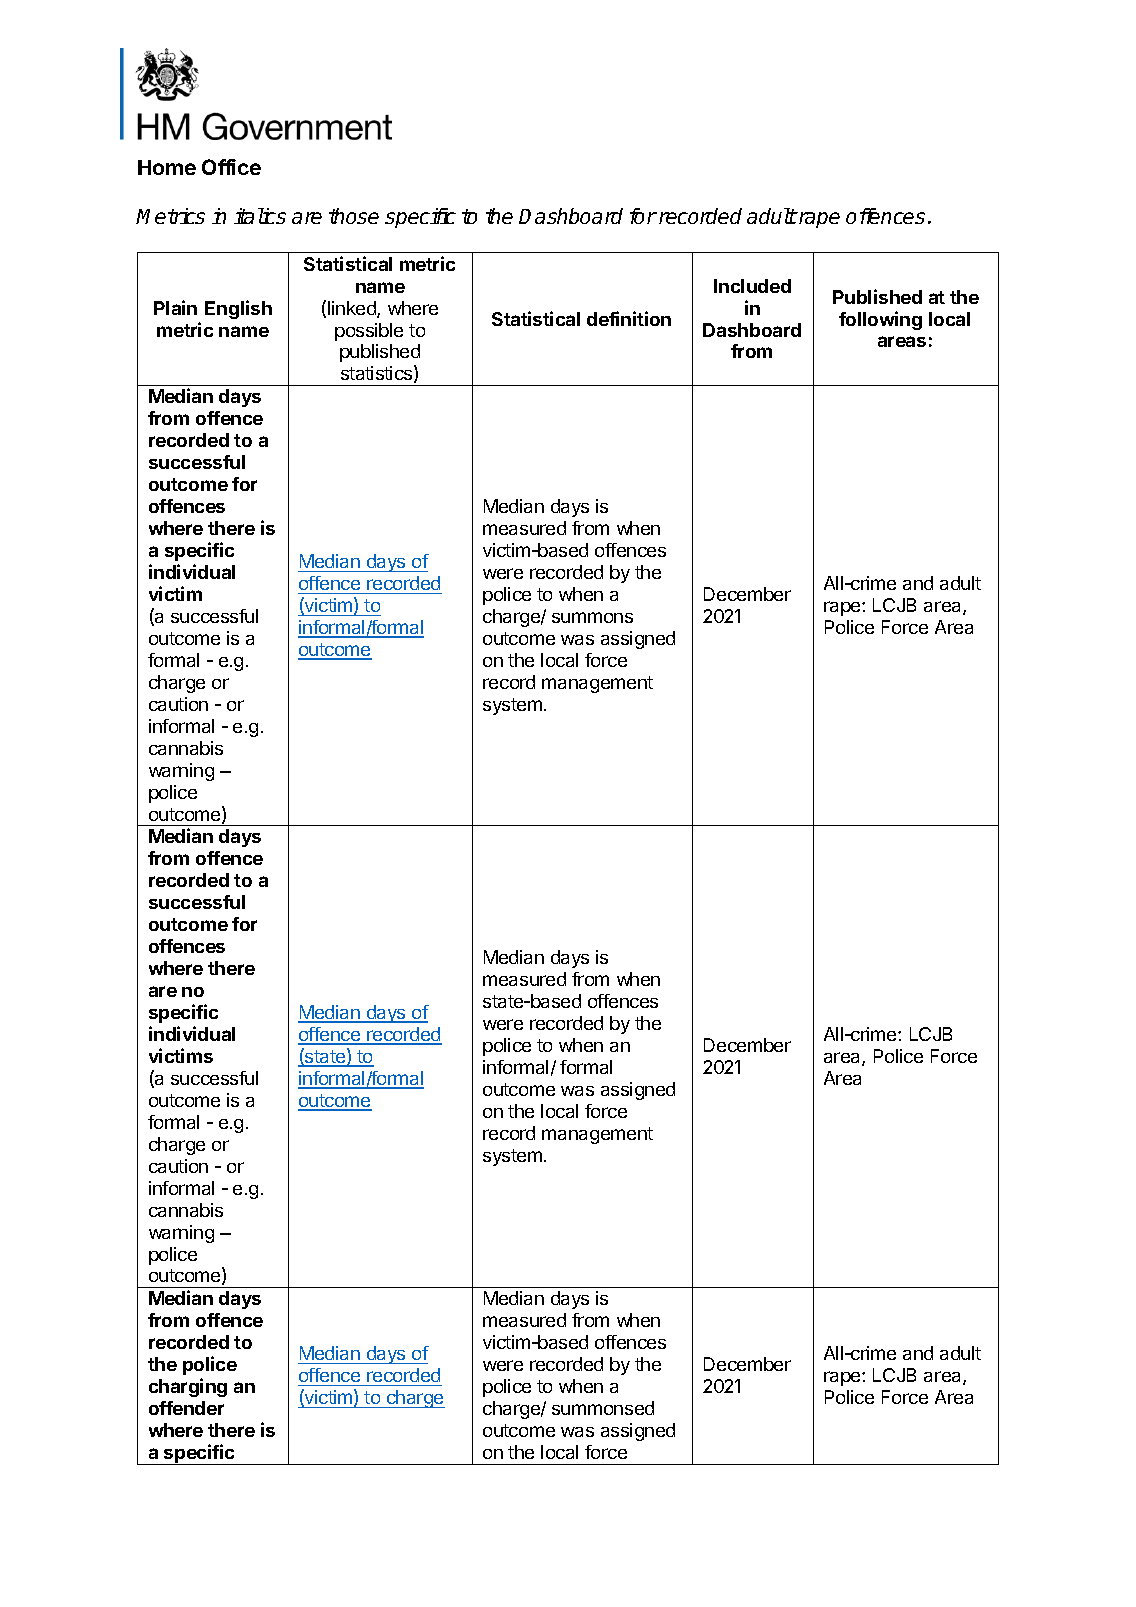 The height and width of the screenshot is (1607, 1136). I want to click on offender, so click(186, 1408).
